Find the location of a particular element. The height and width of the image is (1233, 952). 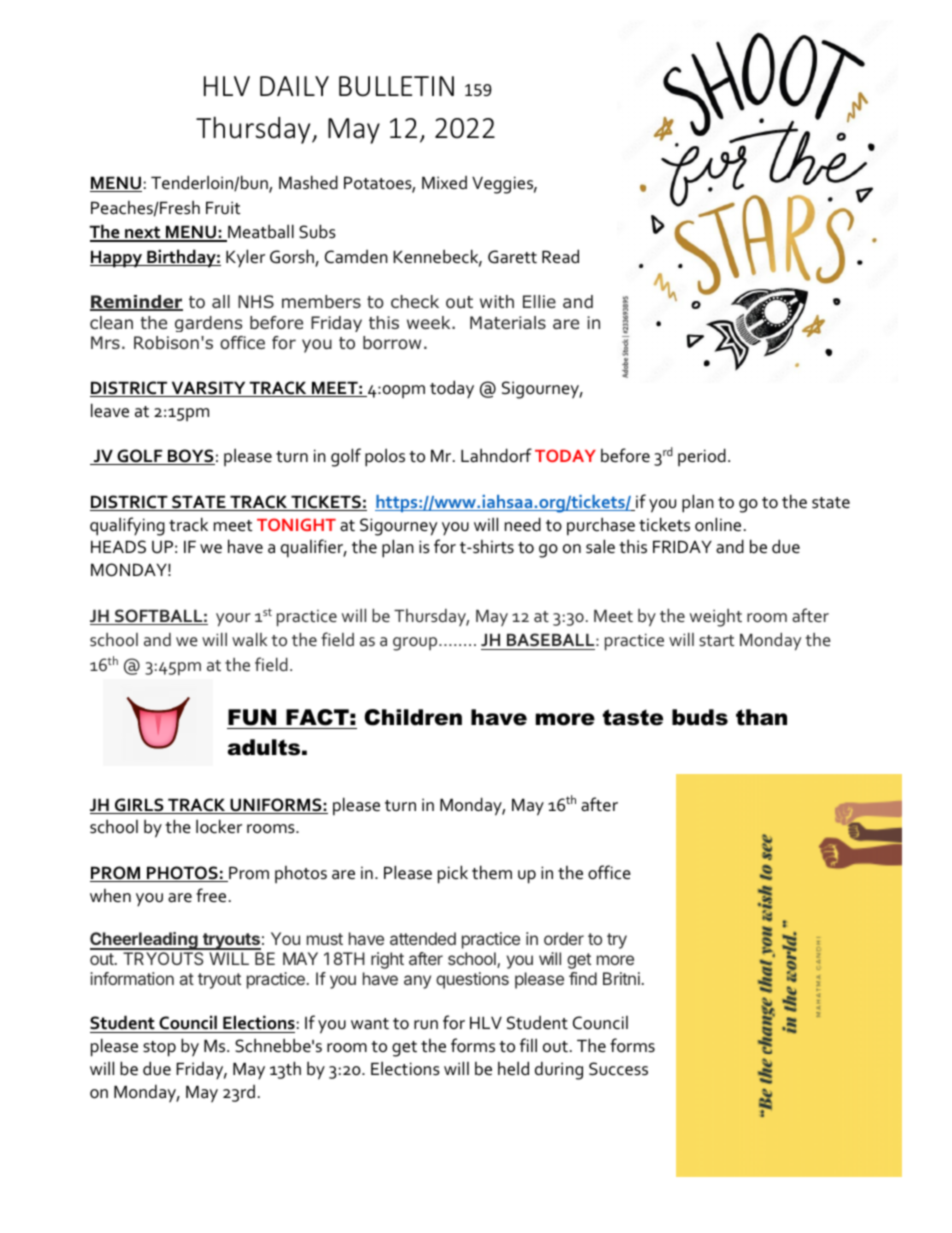

check is located at coordinates (415, 301).
